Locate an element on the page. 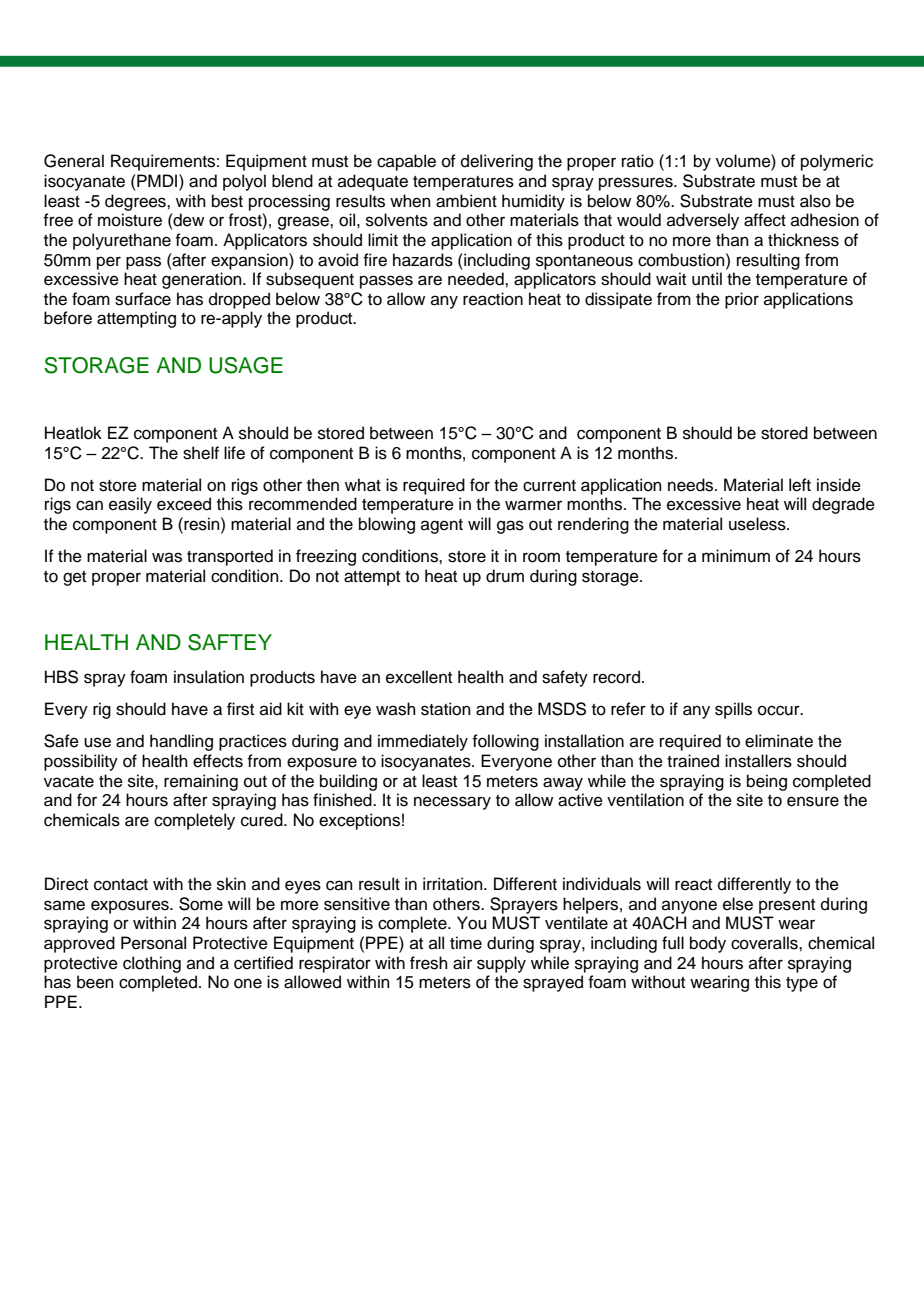 This page has height=1308, width=924. spills is located at coordinates (733, 710).
